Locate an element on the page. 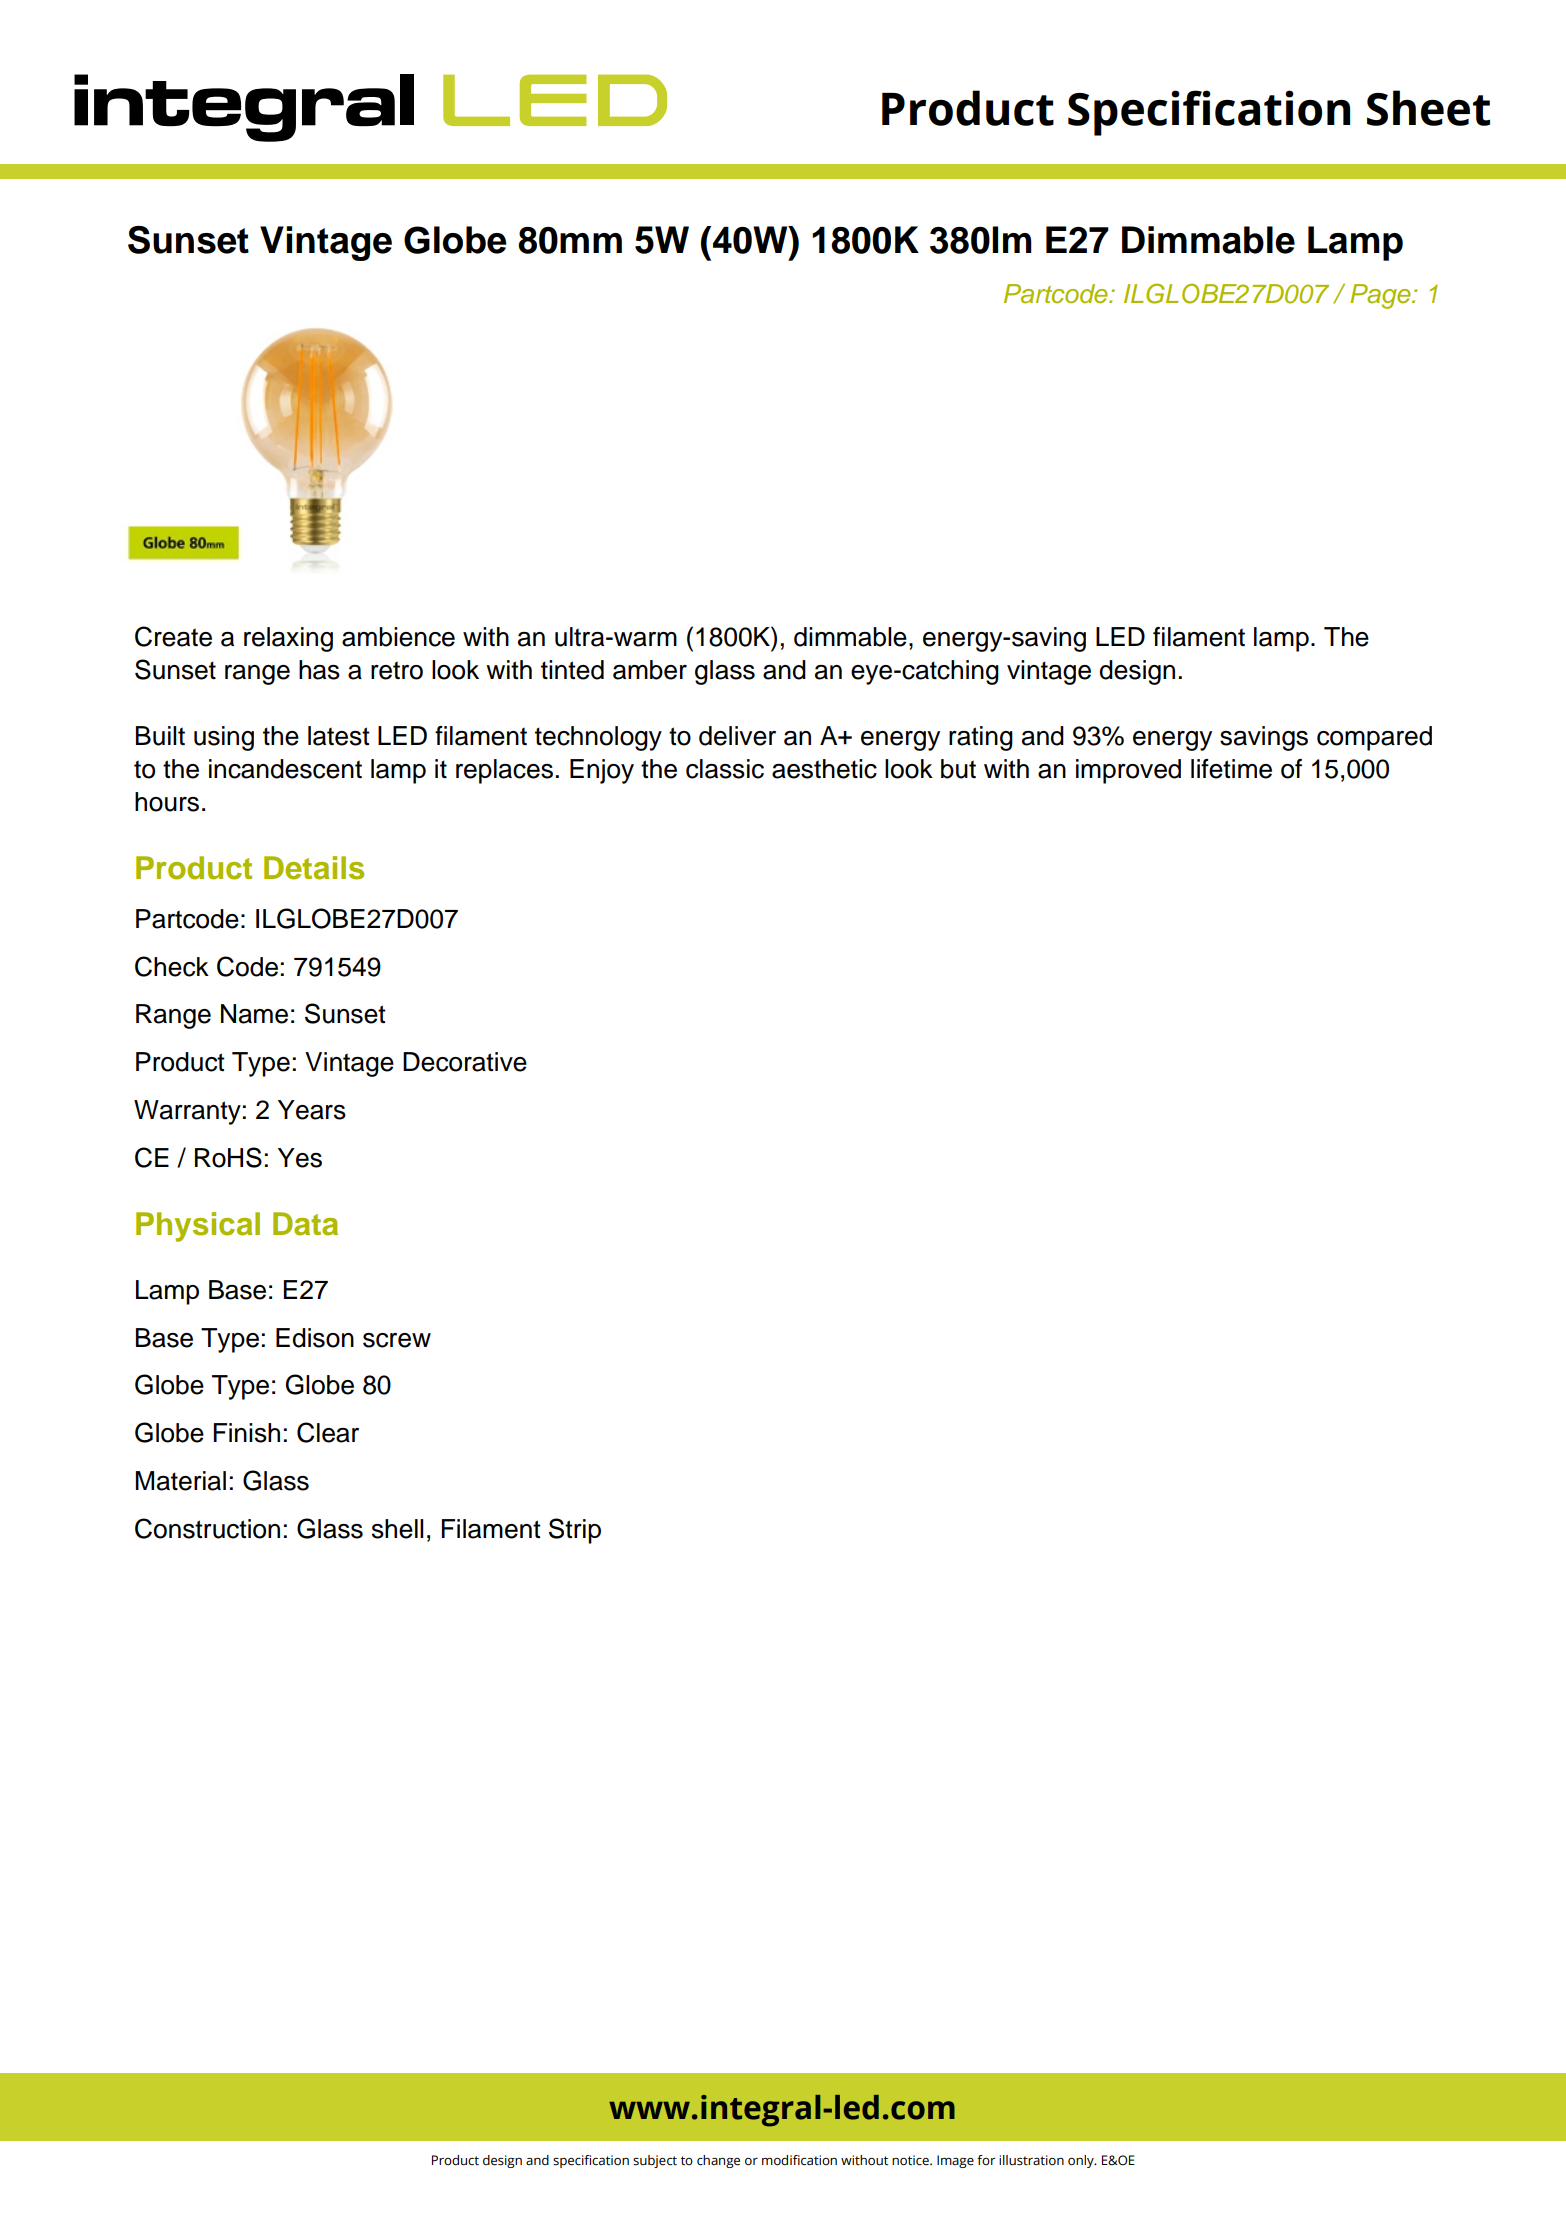  only is located at coordinates (1082, 2161).
